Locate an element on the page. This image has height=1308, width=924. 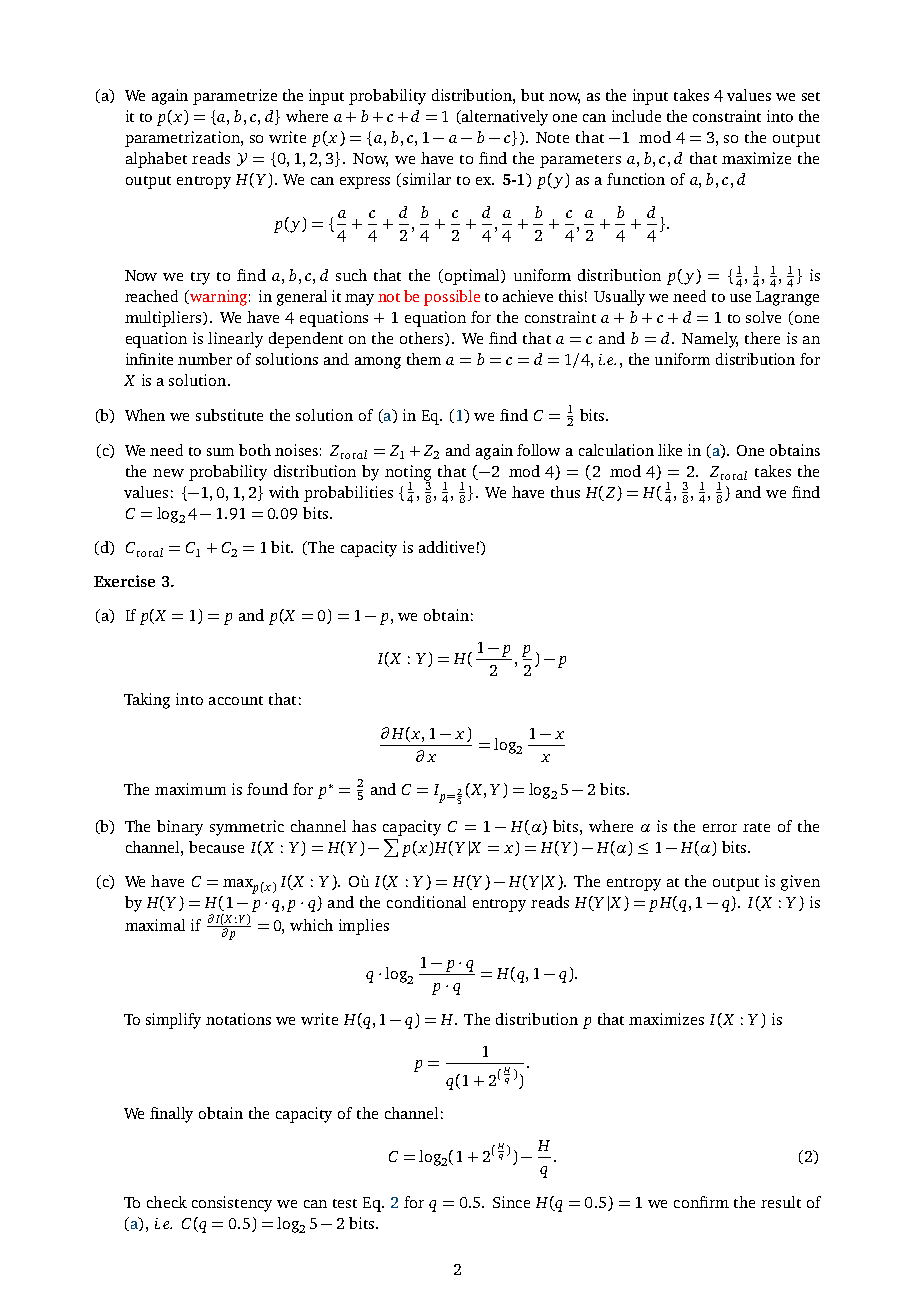
alternatively is located at coordinates (503, 118).
